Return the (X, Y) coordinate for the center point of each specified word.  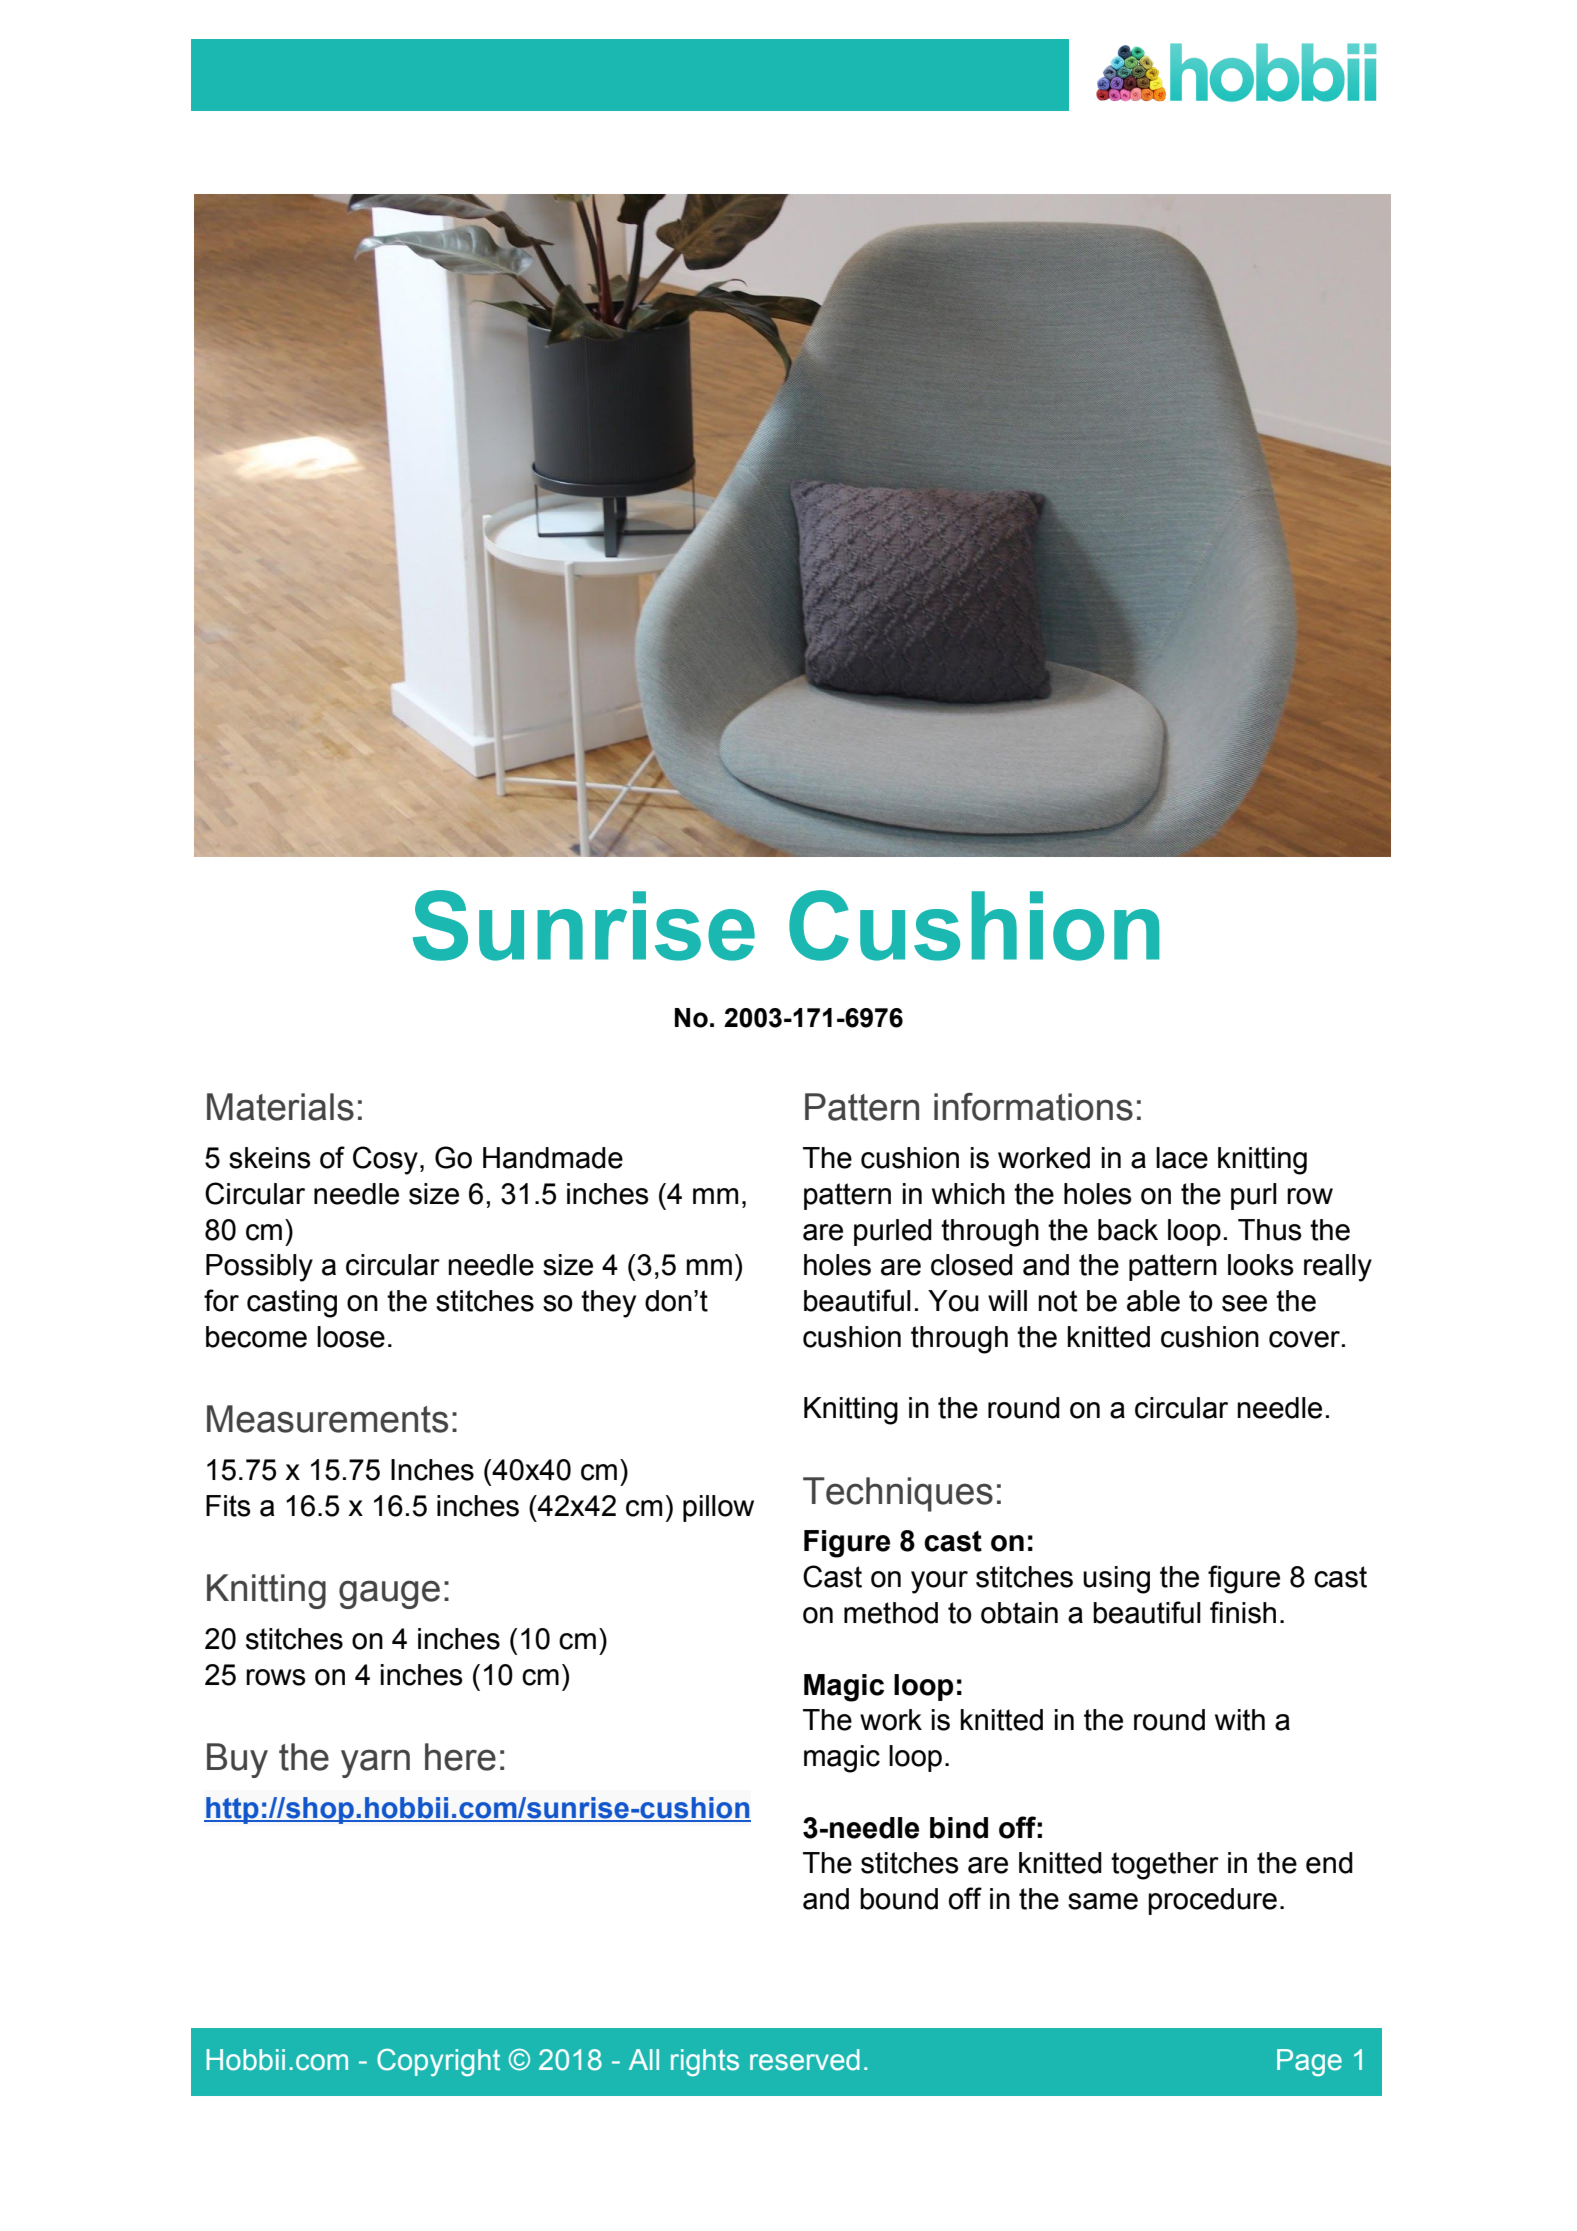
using (1116, 1580)
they (608, 1304)
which (968, 1194)
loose (351, 1337)
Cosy (385, 1160)
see (1244, 1303)
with (1240, 1720)
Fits (228, 1506)
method (891, 1613)
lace (1182, 1158)
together (1165, 1866)
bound (899, 1899)
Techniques (898, 1494)
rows (276, 1677)
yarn (375, 1763)
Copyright (438, 2062)
